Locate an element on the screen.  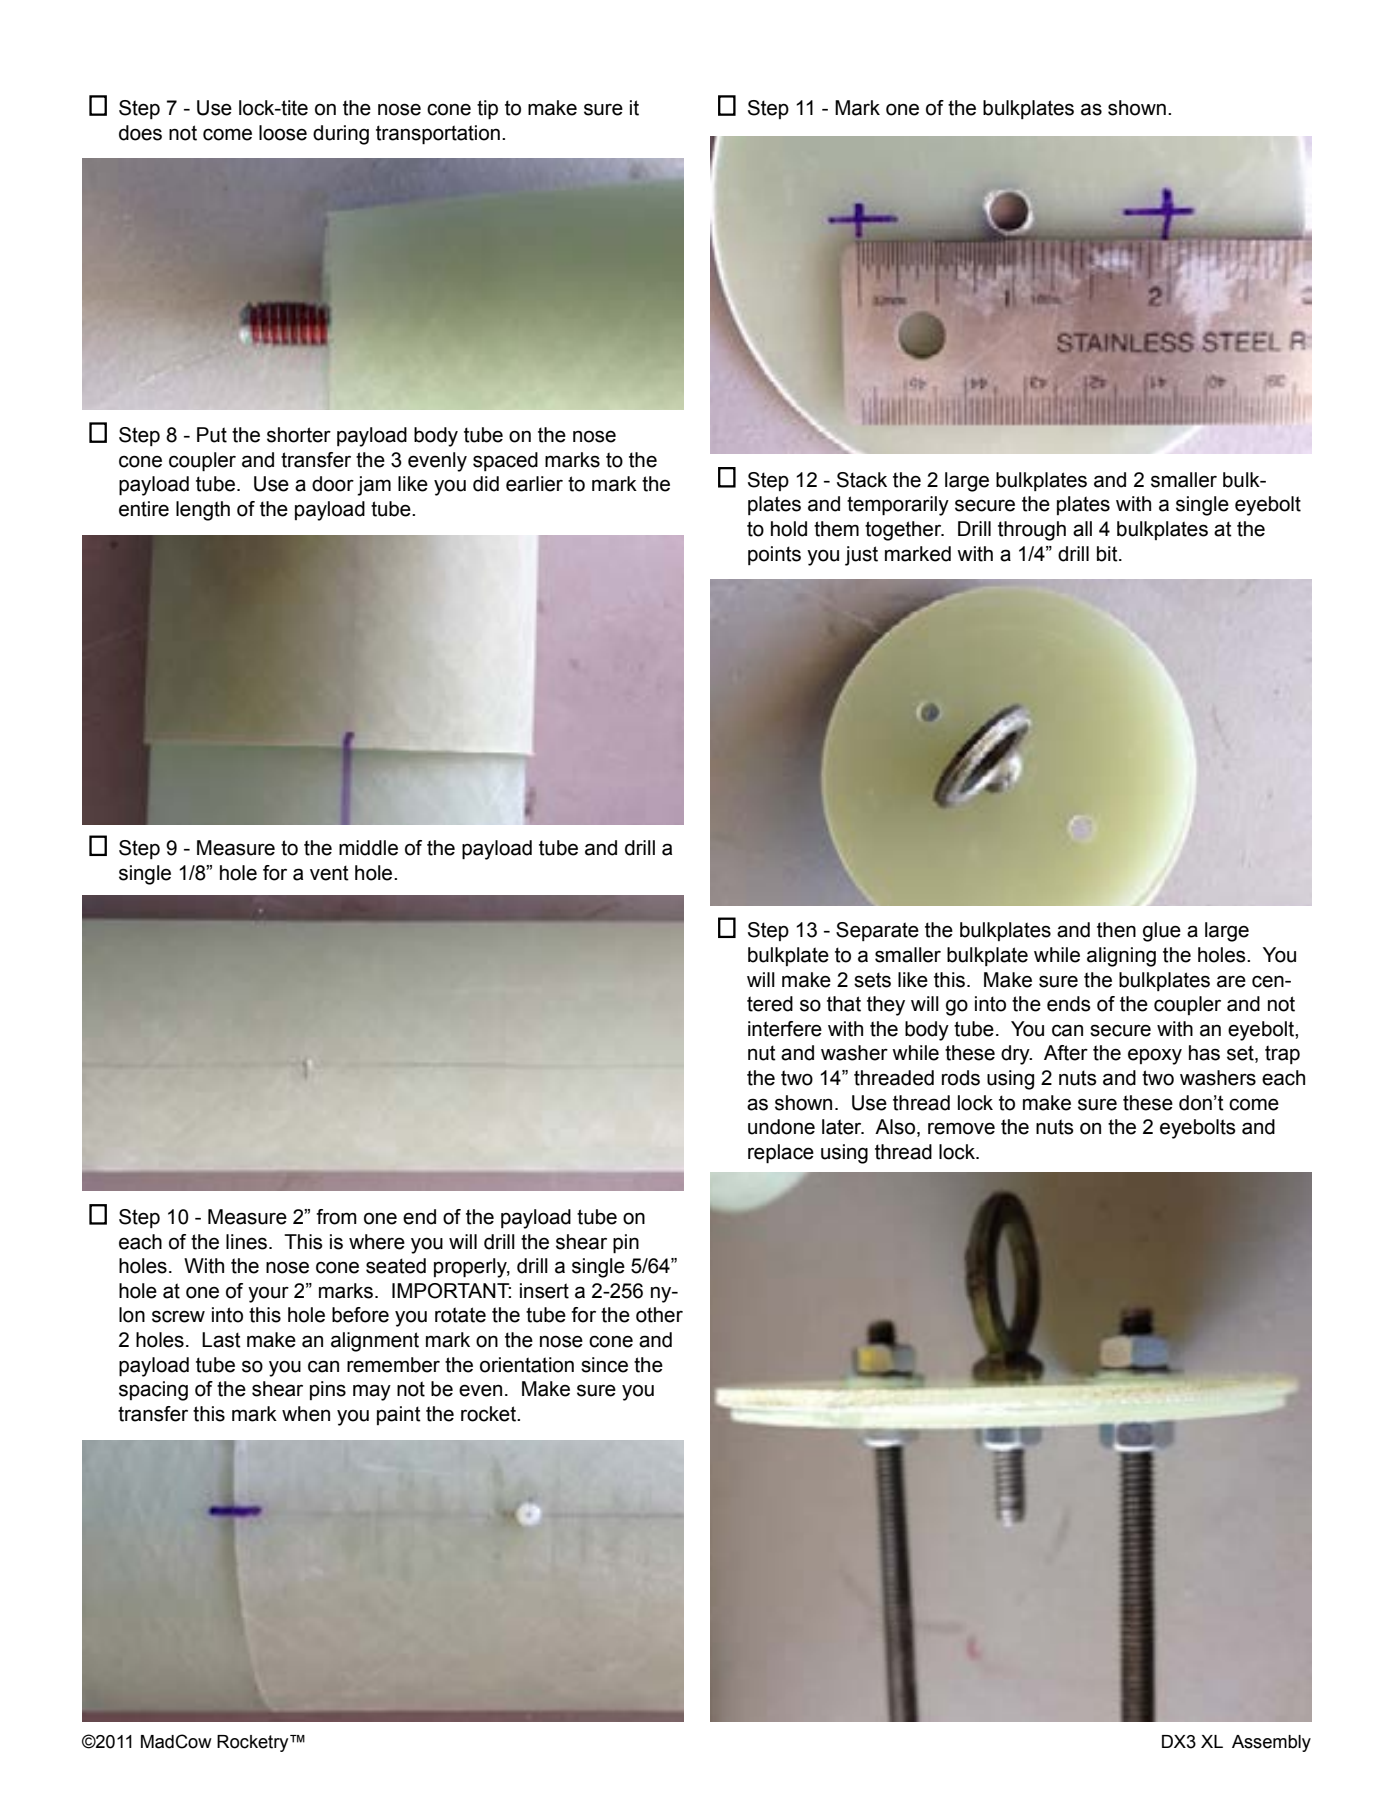
epoxy is located at coordinates (1155, 1056).
